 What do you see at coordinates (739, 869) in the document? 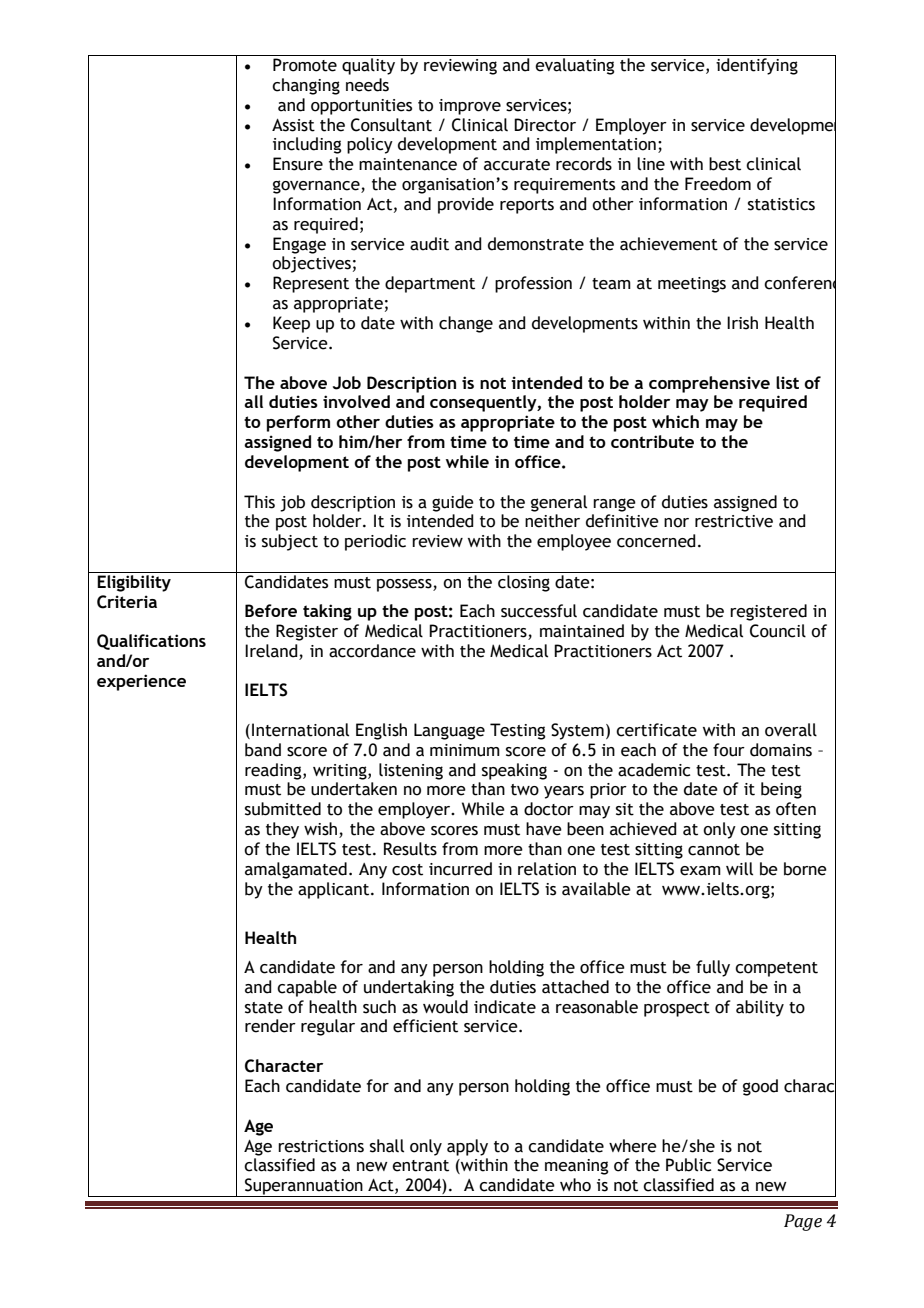
I see `will` at bounding box center [739, 869].
